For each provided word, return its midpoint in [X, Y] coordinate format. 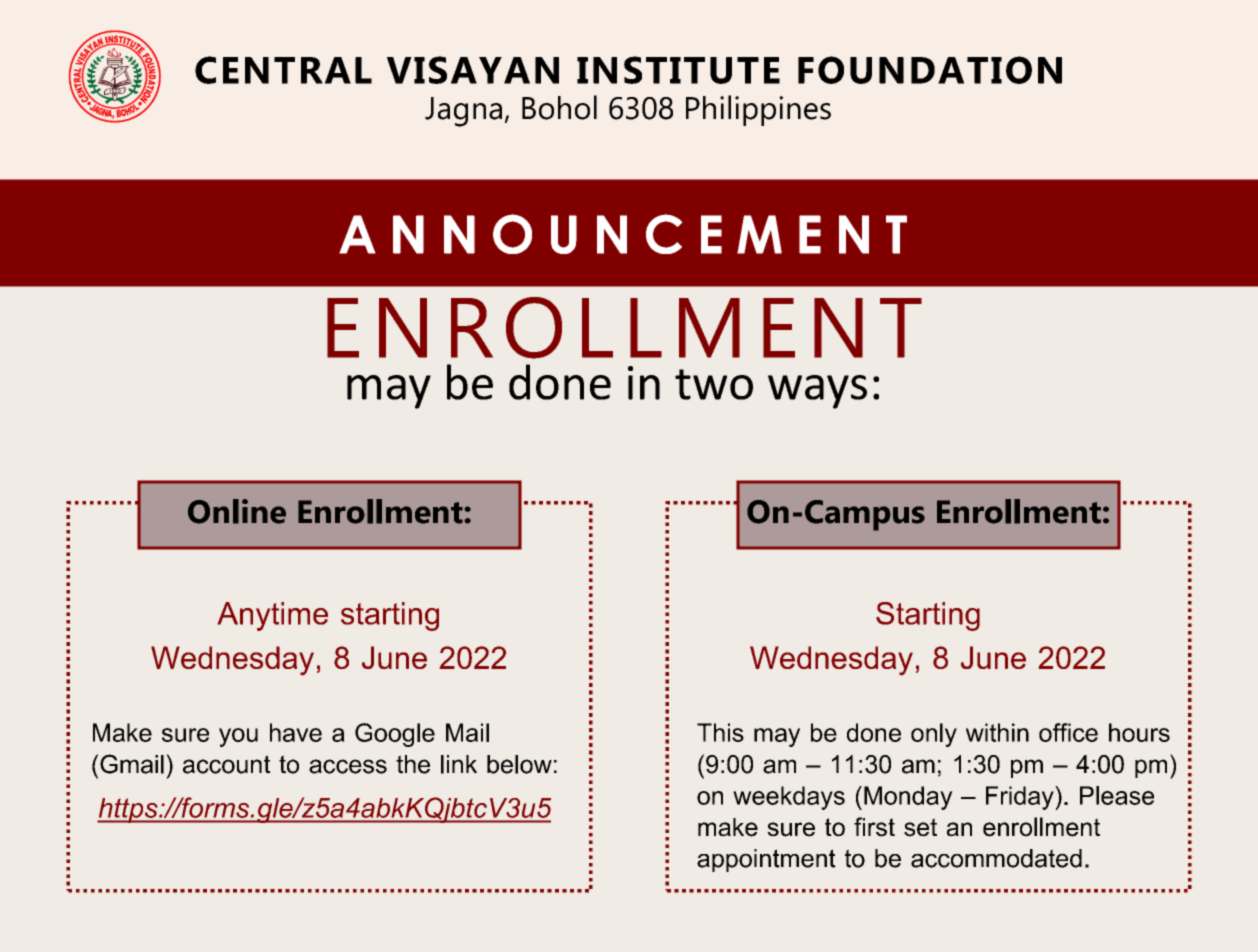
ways [817, 392]
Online [237, 511]
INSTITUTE [678, 70]
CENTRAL [283, 70]
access [348, 766]
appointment [766, 860]
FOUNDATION [930, 70]
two [714, 384]
